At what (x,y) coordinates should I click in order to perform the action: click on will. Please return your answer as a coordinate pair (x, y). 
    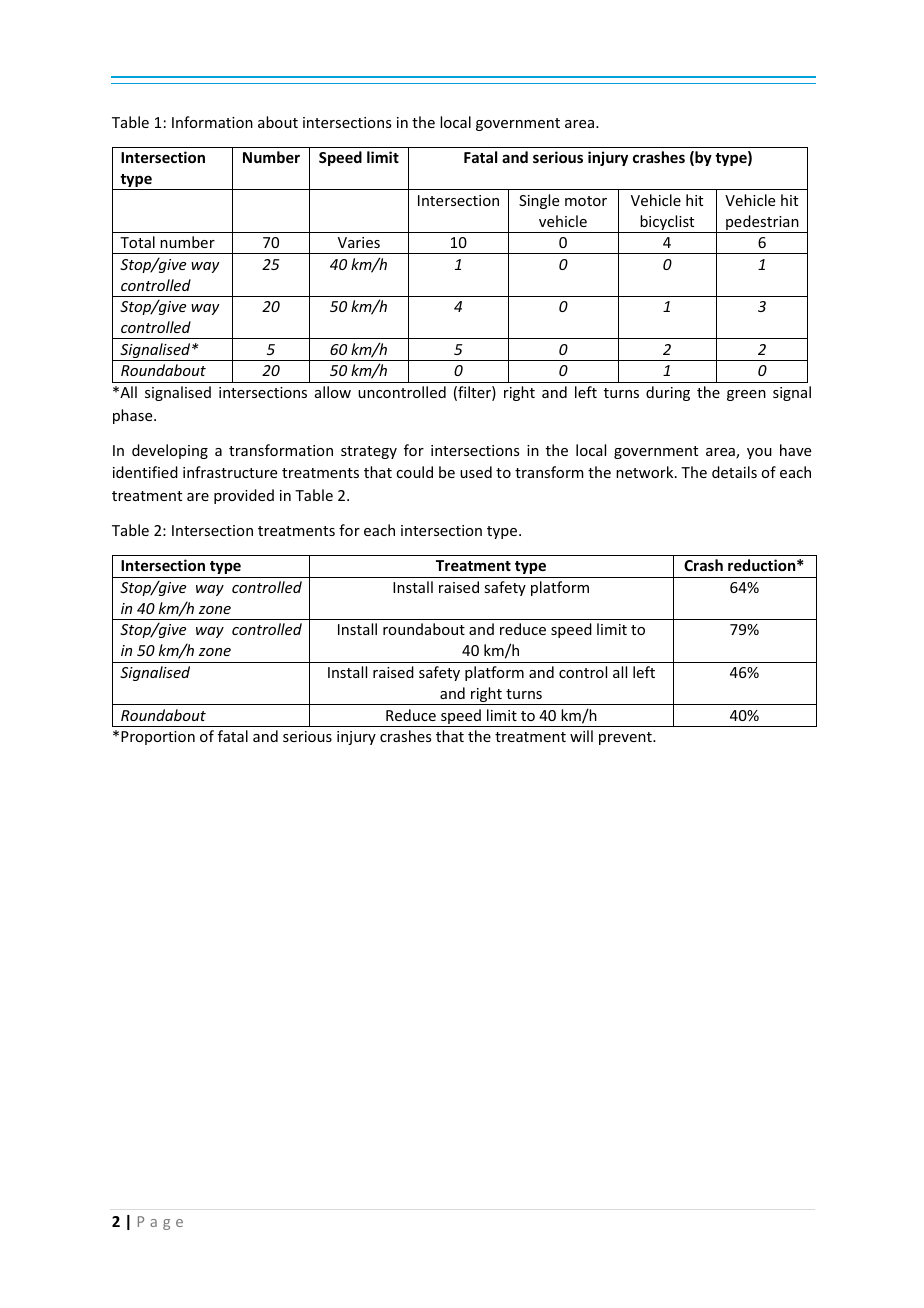
    Looking at the image, I should click on (581, 736).
